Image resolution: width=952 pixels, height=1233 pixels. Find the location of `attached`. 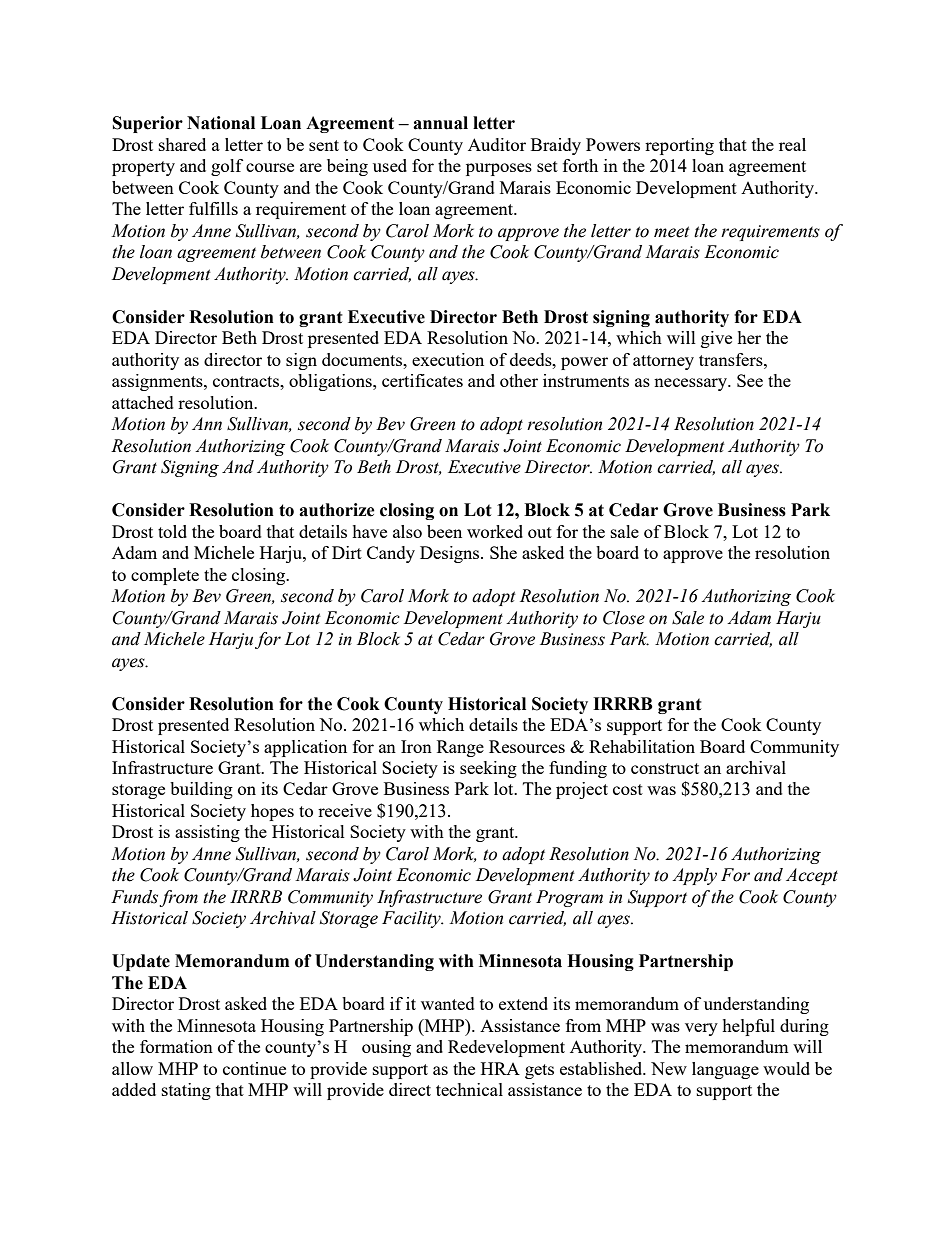

attached is located at coordinates (143, 402).
